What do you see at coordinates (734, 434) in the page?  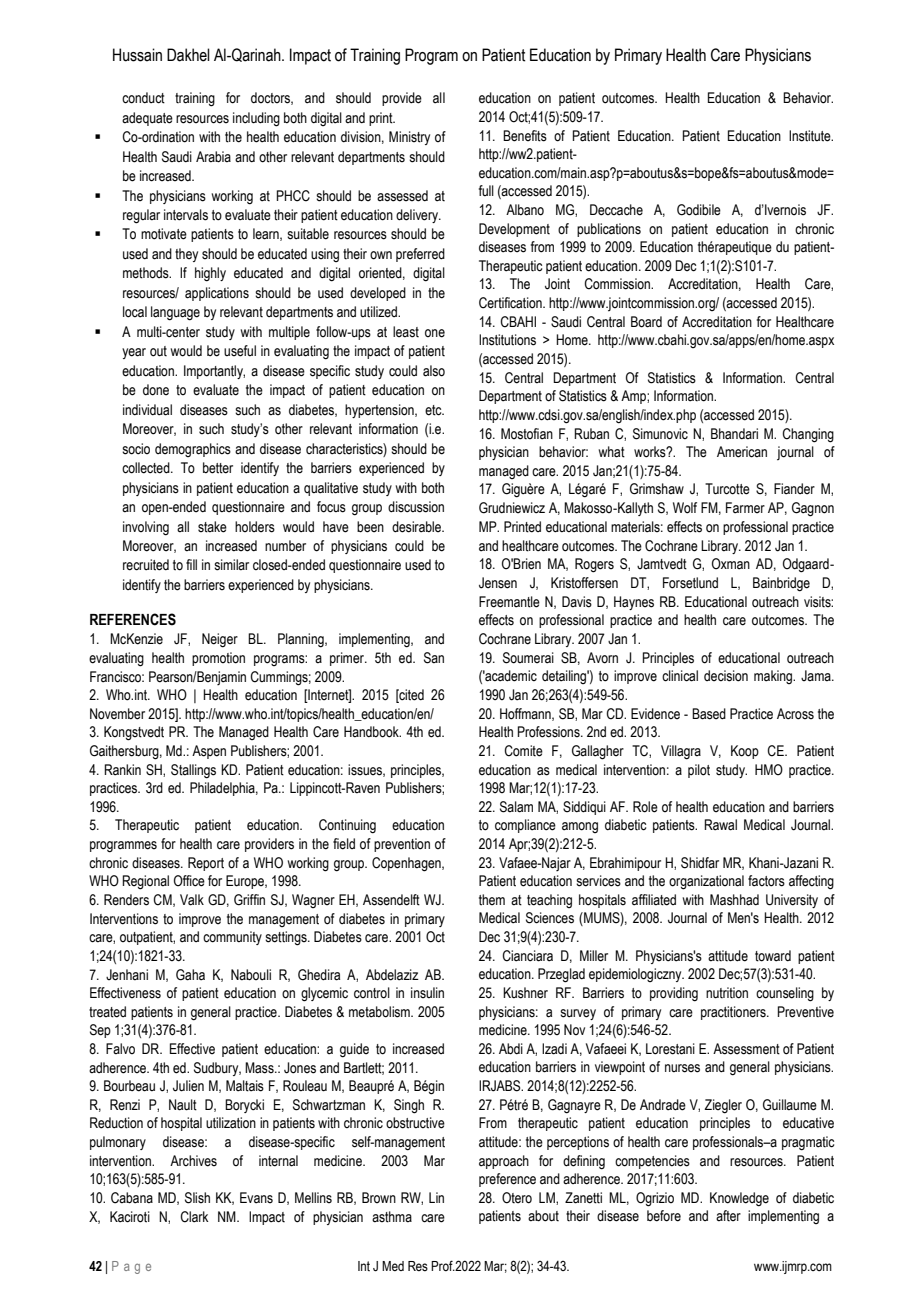 I see `Bhandari` at bounding box center [734, 434].
